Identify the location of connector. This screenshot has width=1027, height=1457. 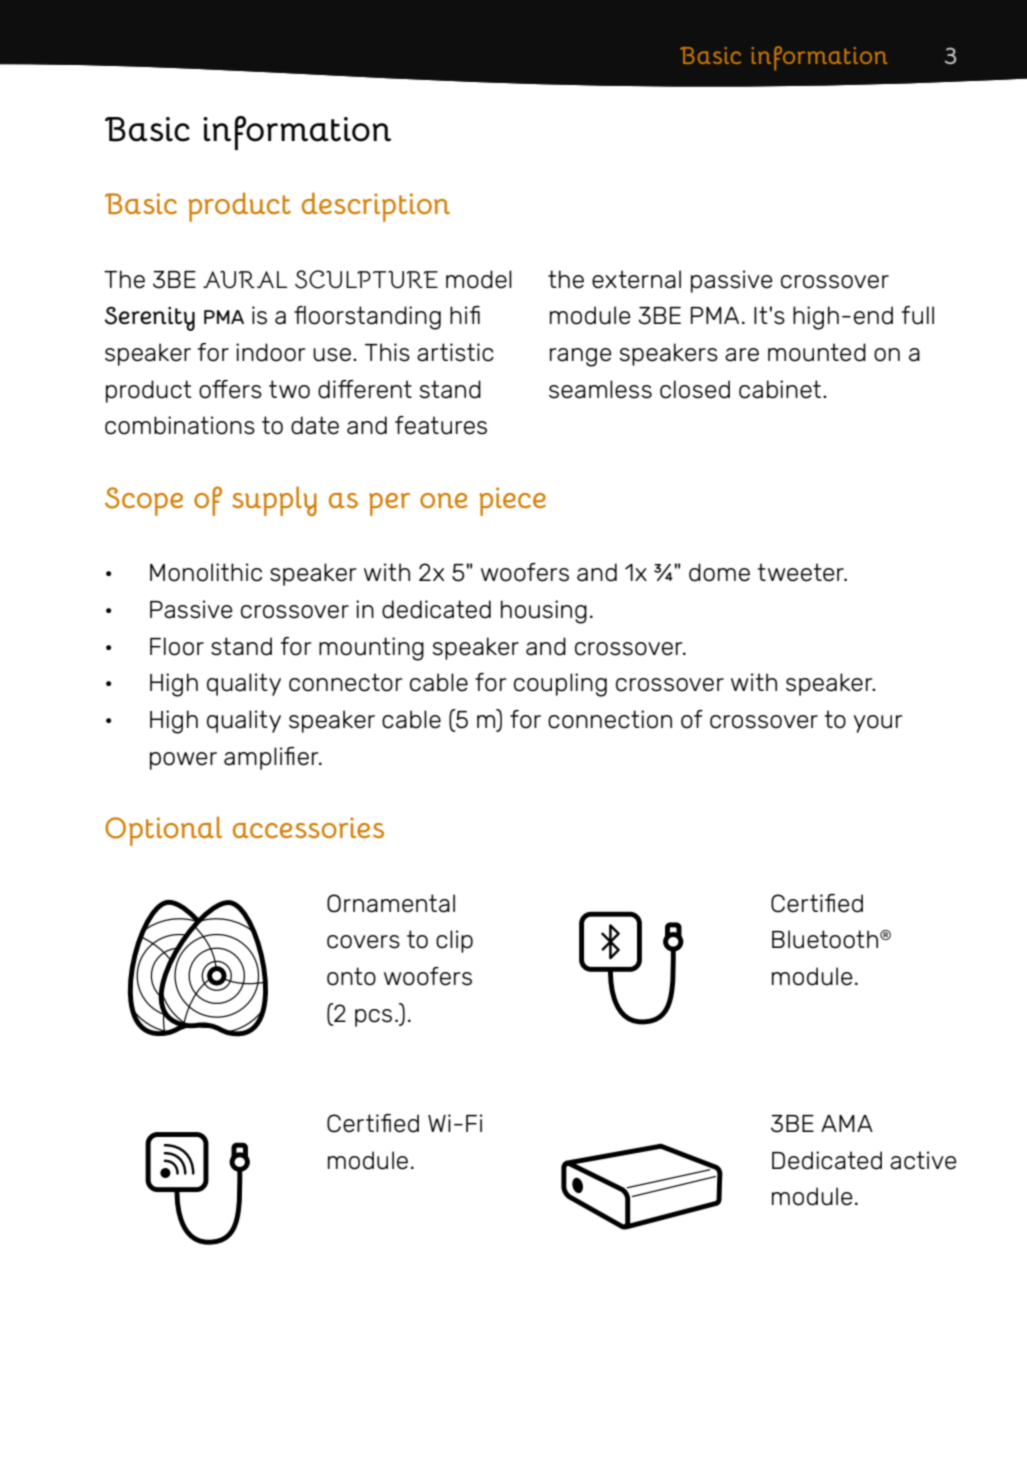
(346, 682).
